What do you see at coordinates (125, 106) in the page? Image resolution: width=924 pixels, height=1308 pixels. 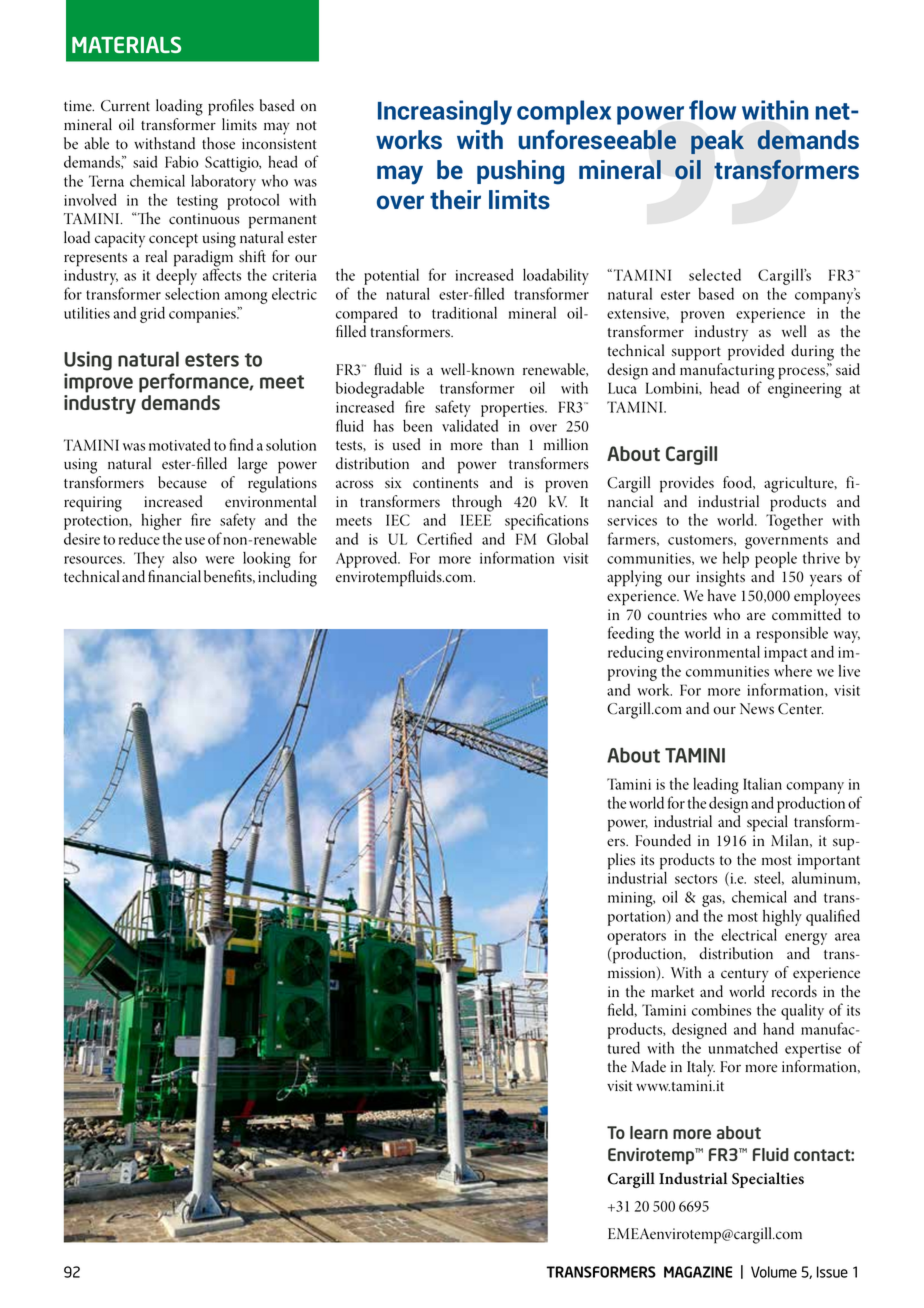 I see `Current` at bounding box center [125, 106].
